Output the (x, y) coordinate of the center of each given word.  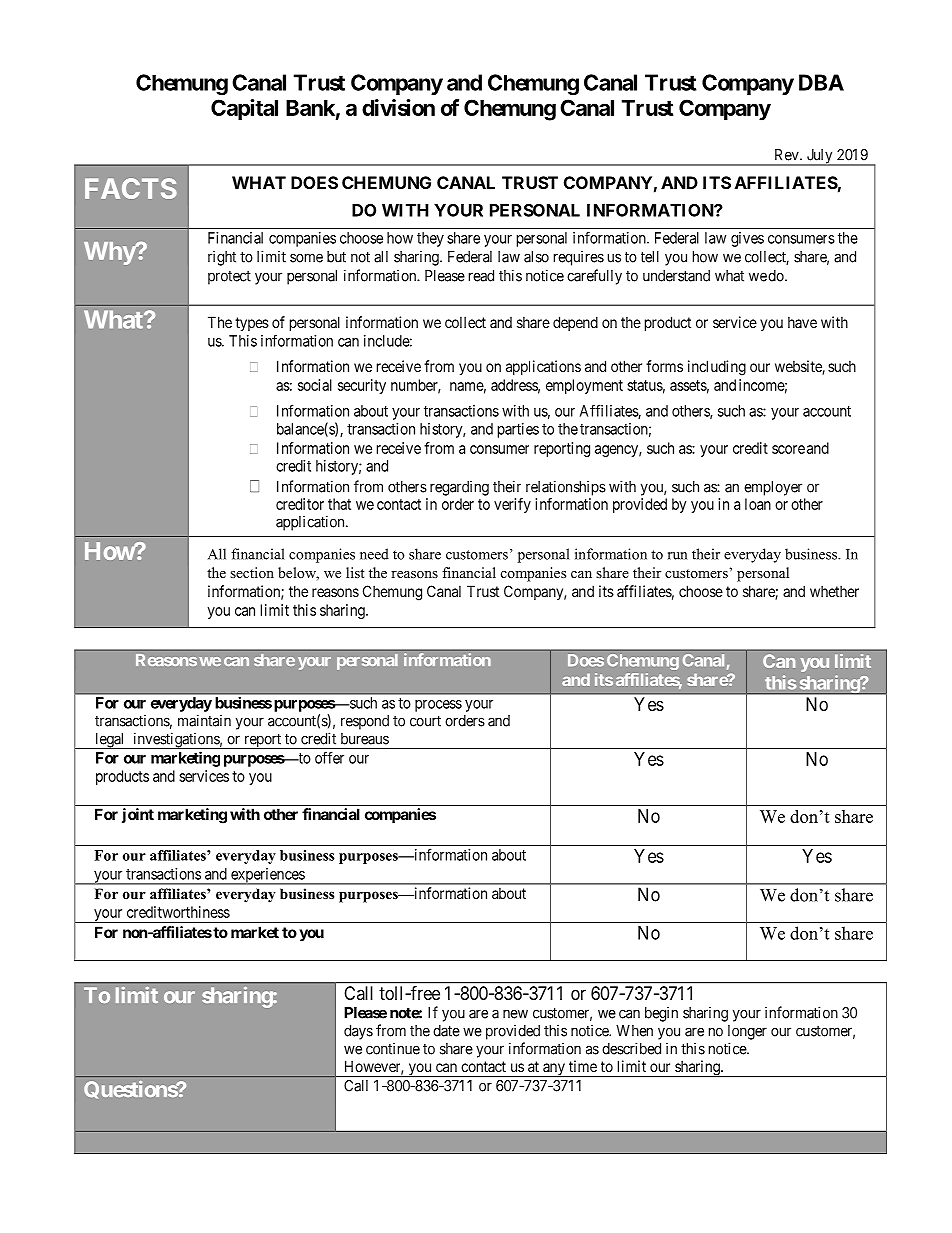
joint (138, 815)
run (677, 556)
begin (661, 1014)
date (446, 1031)
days (358, 1032)
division (398, 107)
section (252, 572)
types (252, 324)
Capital (244, 110)
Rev (788, 155)
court (425, 721)
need (374, 554)
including (717, 368)
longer (747, 1032)
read (481, 276)
